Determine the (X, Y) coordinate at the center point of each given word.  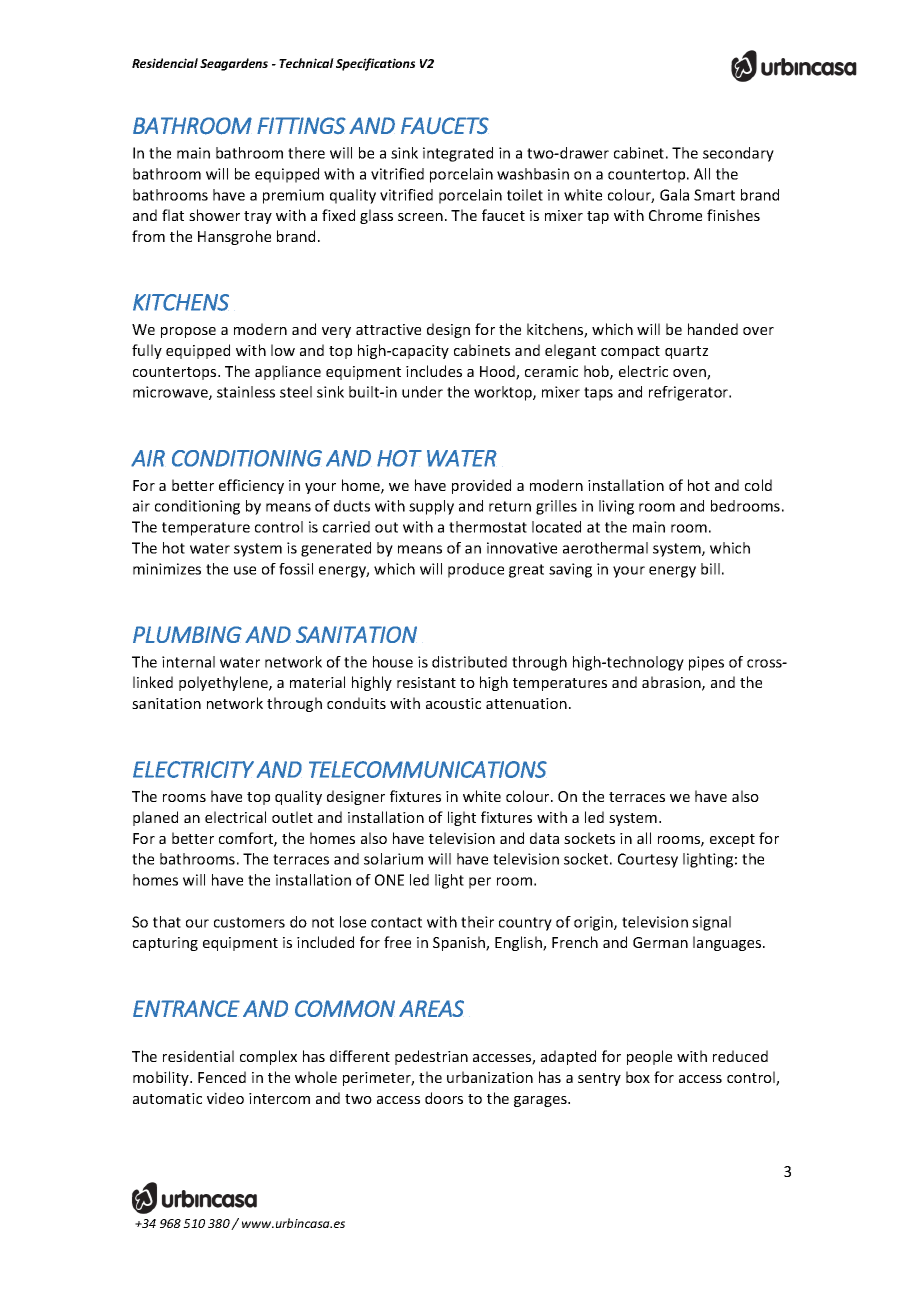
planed (155, 818)
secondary (738, 154)
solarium (393, 859)
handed (713, 329)
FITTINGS (301, 125)
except (732, 840)
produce (476, 570)
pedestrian (431, 1057)
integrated (458, 154)
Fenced (222, 1077)
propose (188, 332)
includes (434, 371)
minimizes (167, 569)
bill (710, 569)
